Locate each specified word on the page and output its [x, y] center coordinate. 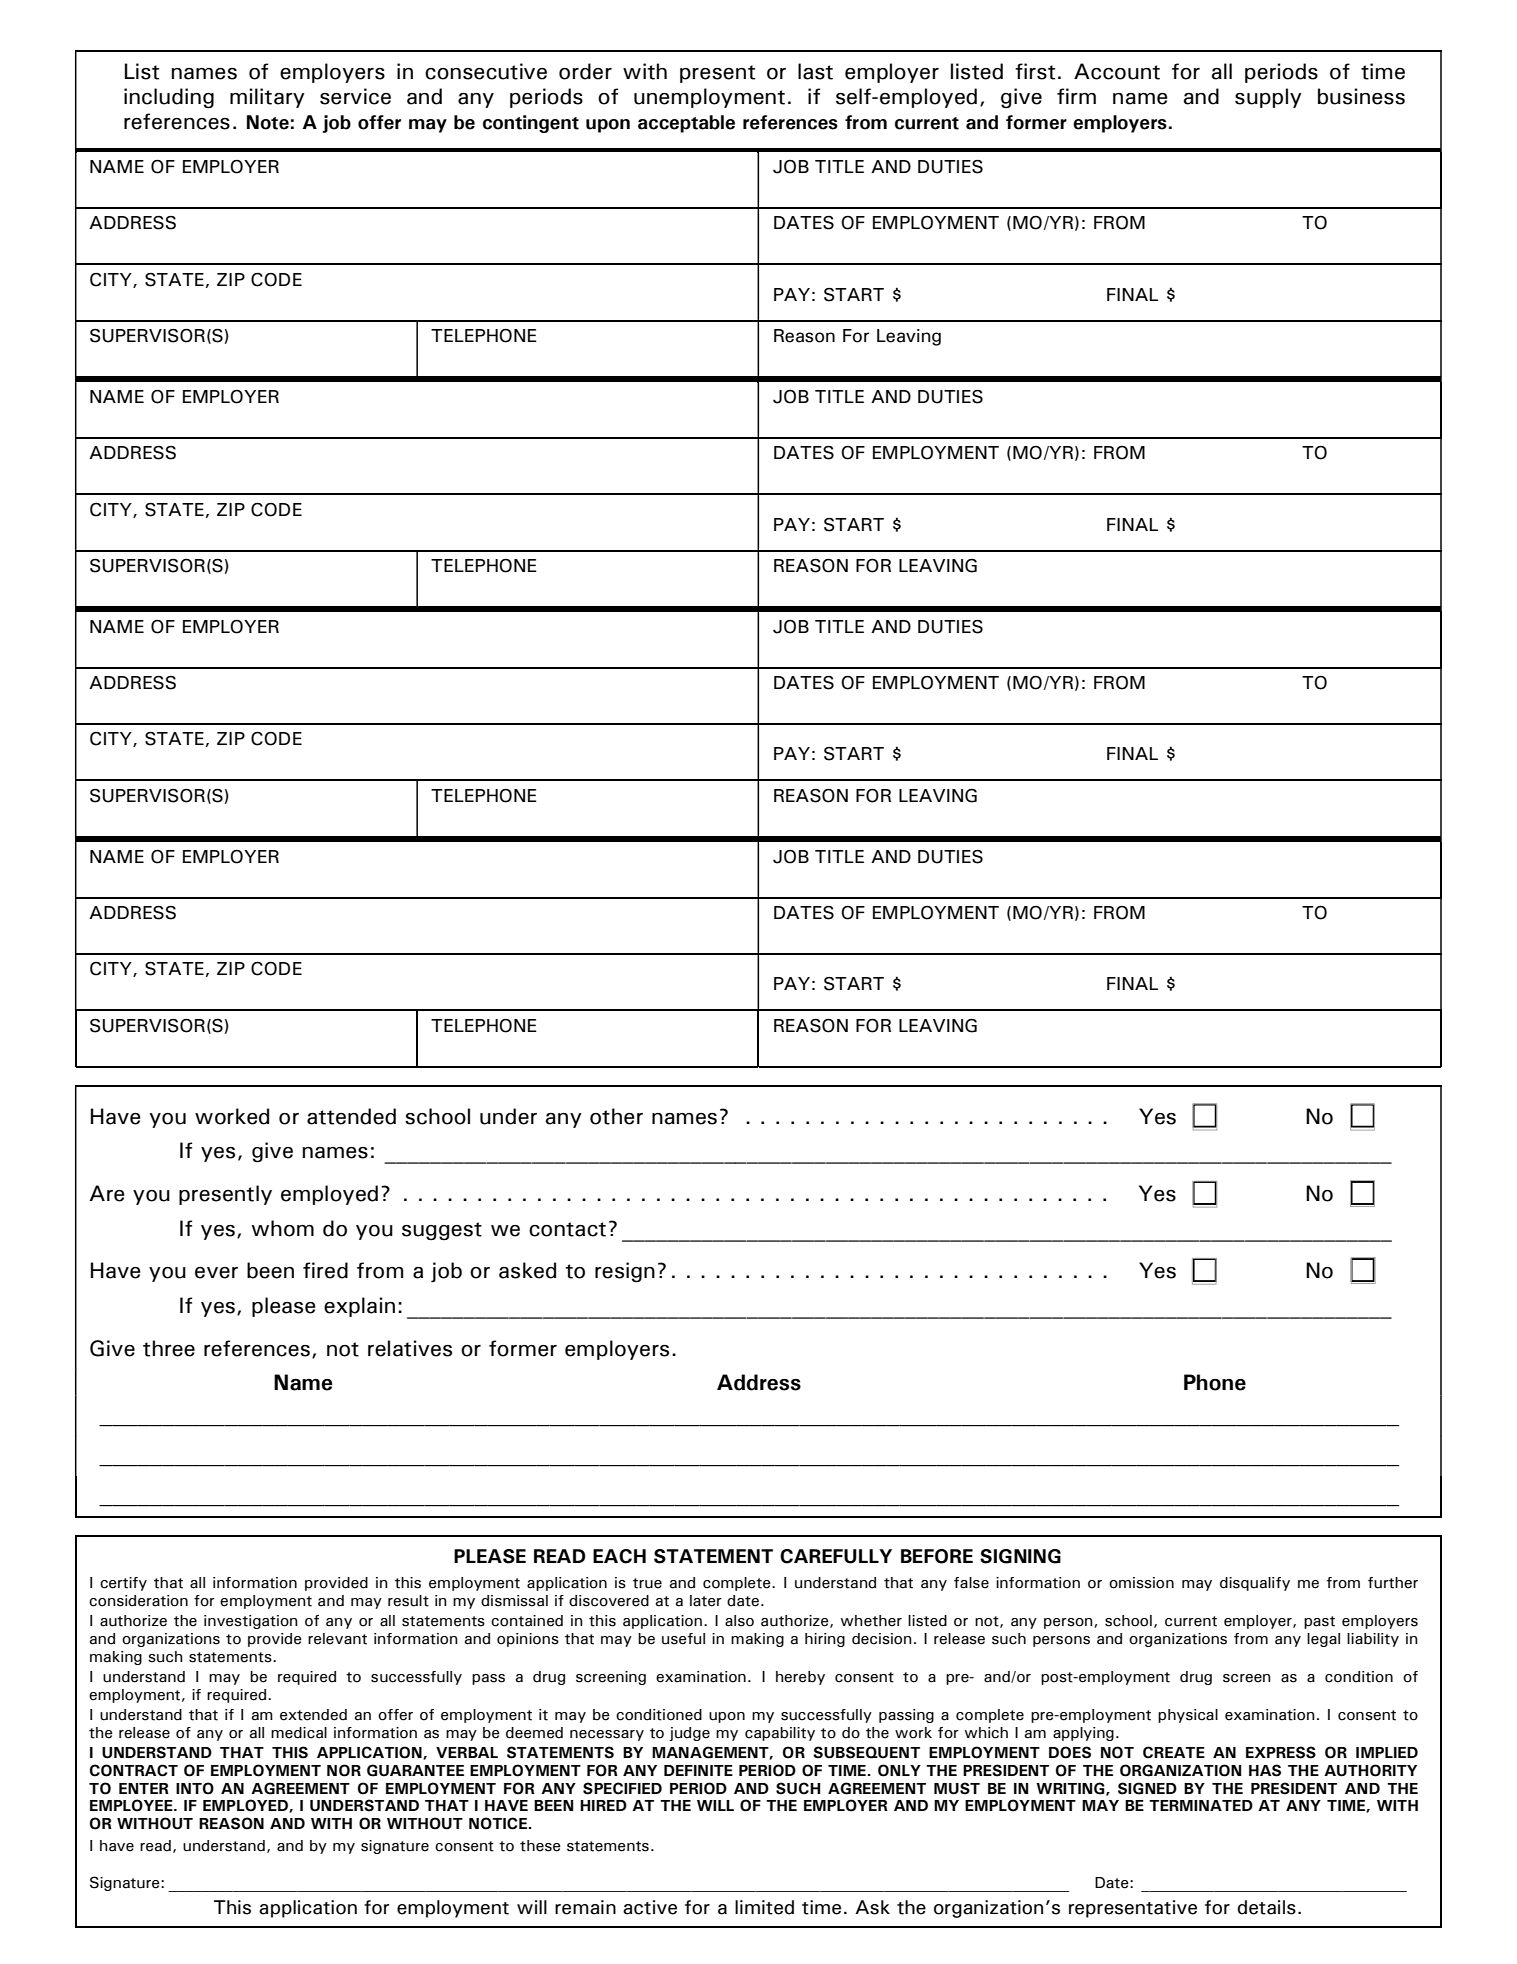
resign [625, 1272]
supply [1268, 98]
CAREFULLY [836, 1556]
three [169, 1348]
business [1361, 96]
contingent [531, 124]
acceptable [686, 124]
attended [351, 1116]
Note [268, 122]
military [267, 98]
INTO [195, 1788]
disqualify [1255, 1584]
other [616, 1116]
